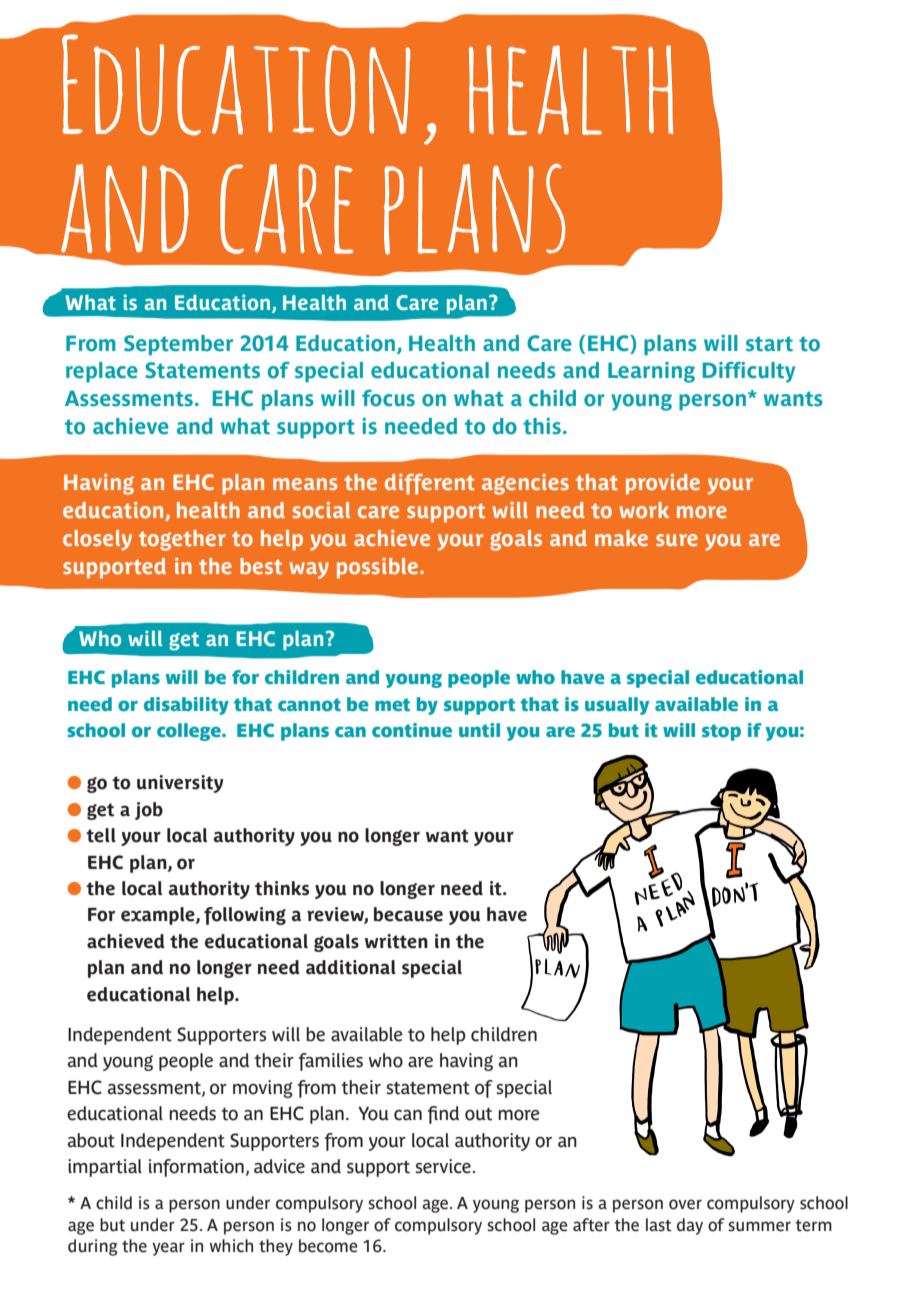 The image size is (924, 1308). I want to click on September, so click(178, 345).
